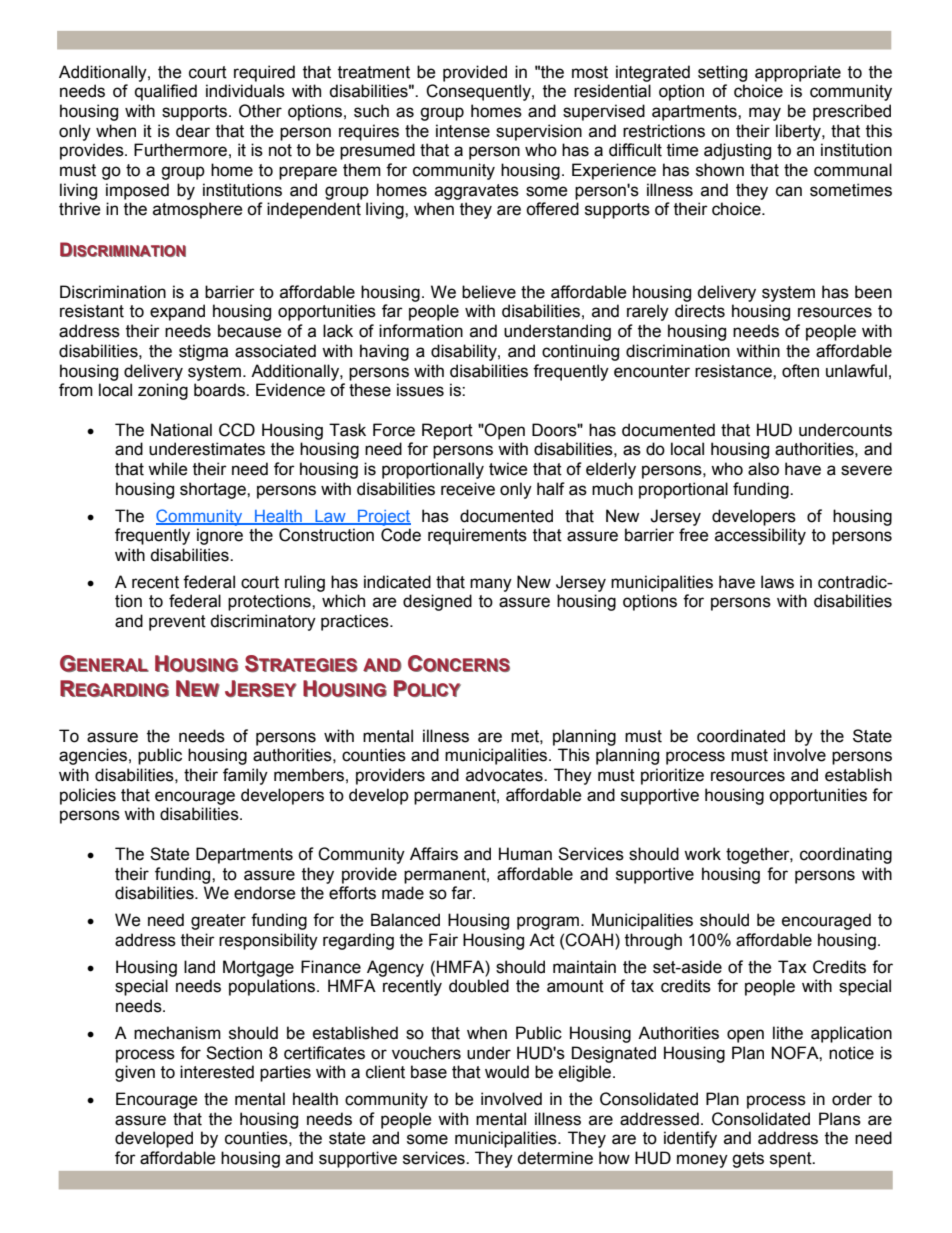 The height and width of the screenshot is (1233, 952). I want to click on given, so click(135, 1073).
